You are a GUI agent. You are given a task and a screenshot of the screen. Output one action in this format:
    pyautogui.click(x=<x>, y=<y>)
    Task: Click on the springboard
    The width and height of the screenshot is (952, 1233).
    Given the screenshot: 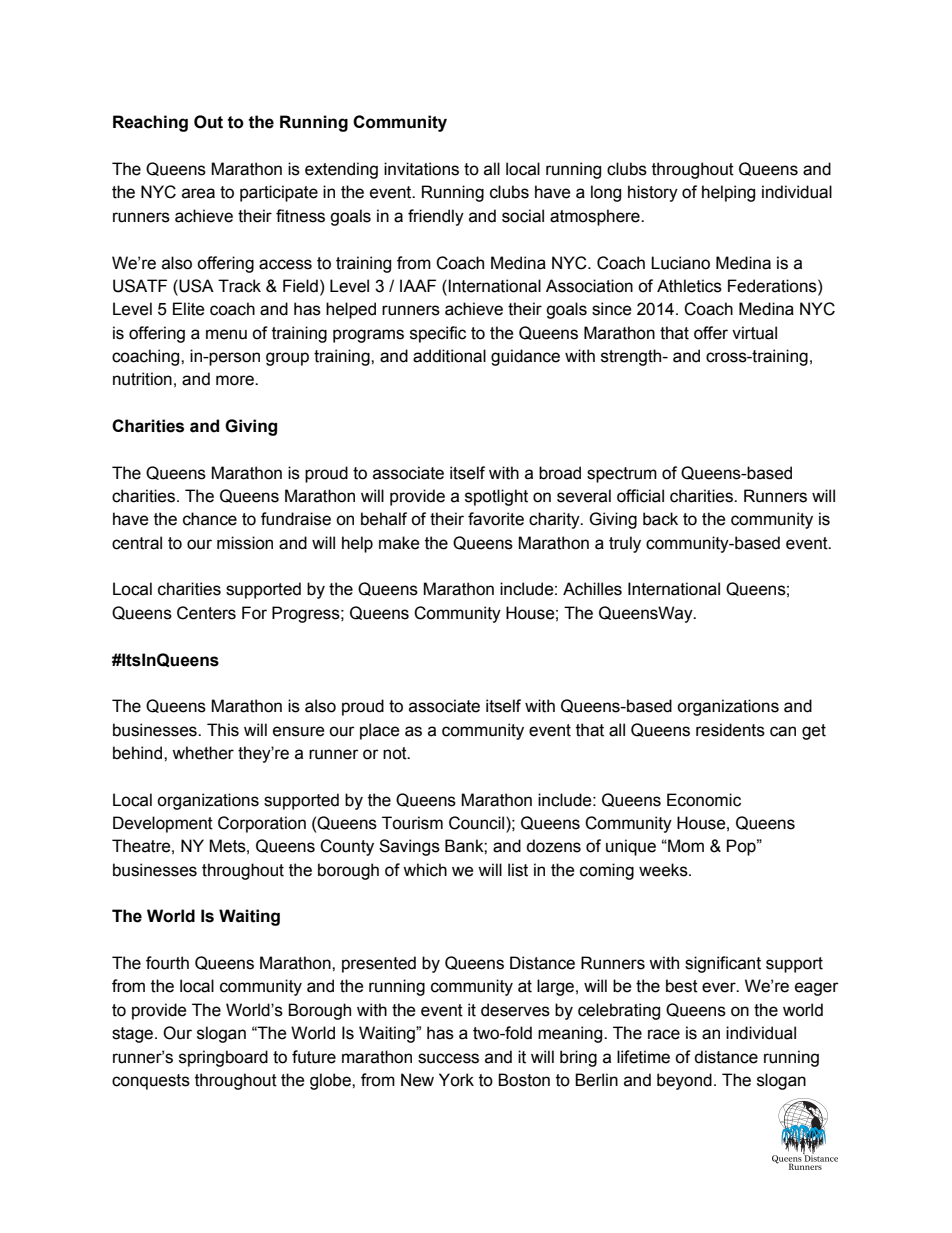 What is the action you would take?
    pyautogui.click(x=223, y=1058)
